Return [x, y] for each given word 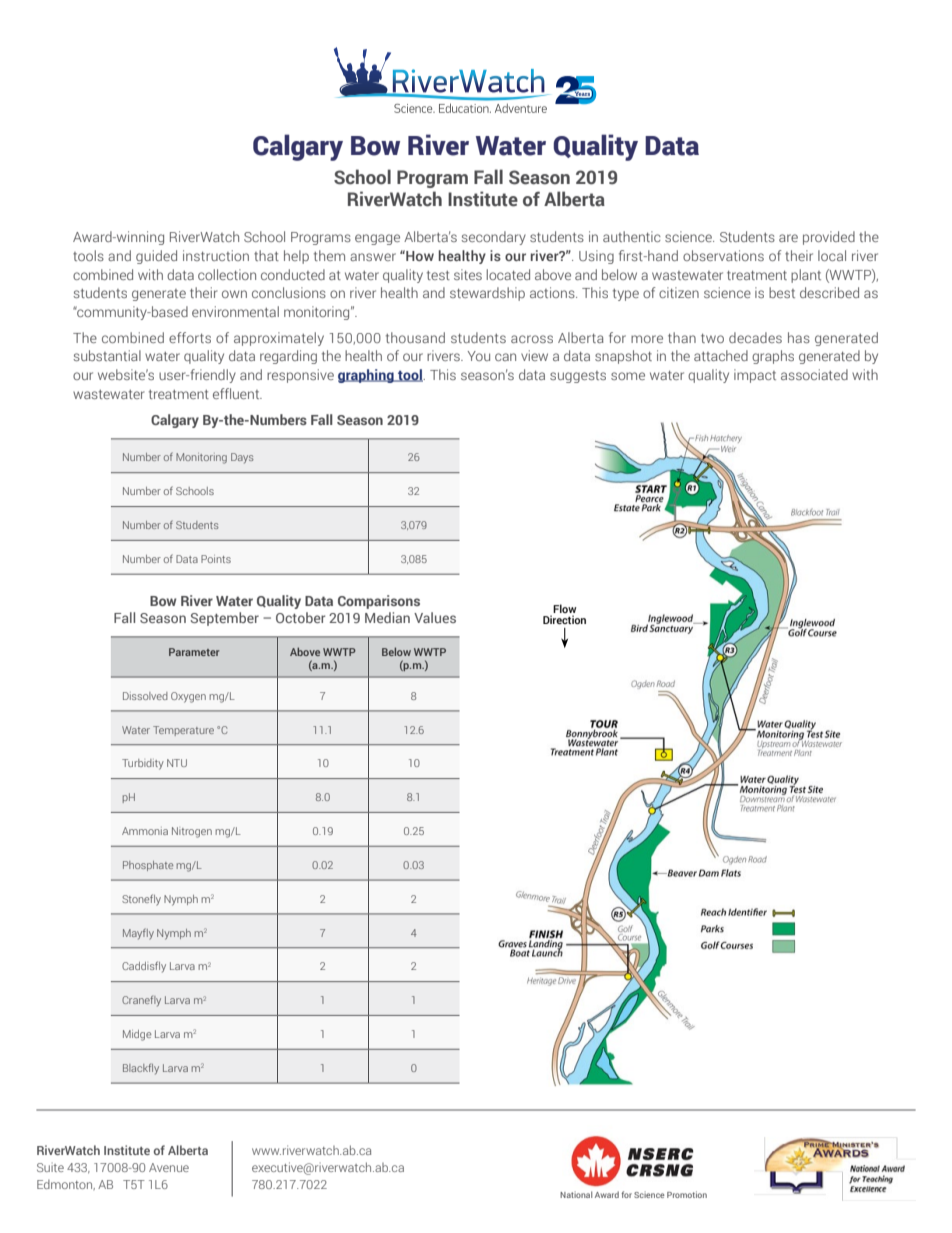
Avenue [169, 1167]
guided [156, 257]
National [576, 1194]
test [438, 275]
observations [723, 255]
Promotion [687, 1194]
